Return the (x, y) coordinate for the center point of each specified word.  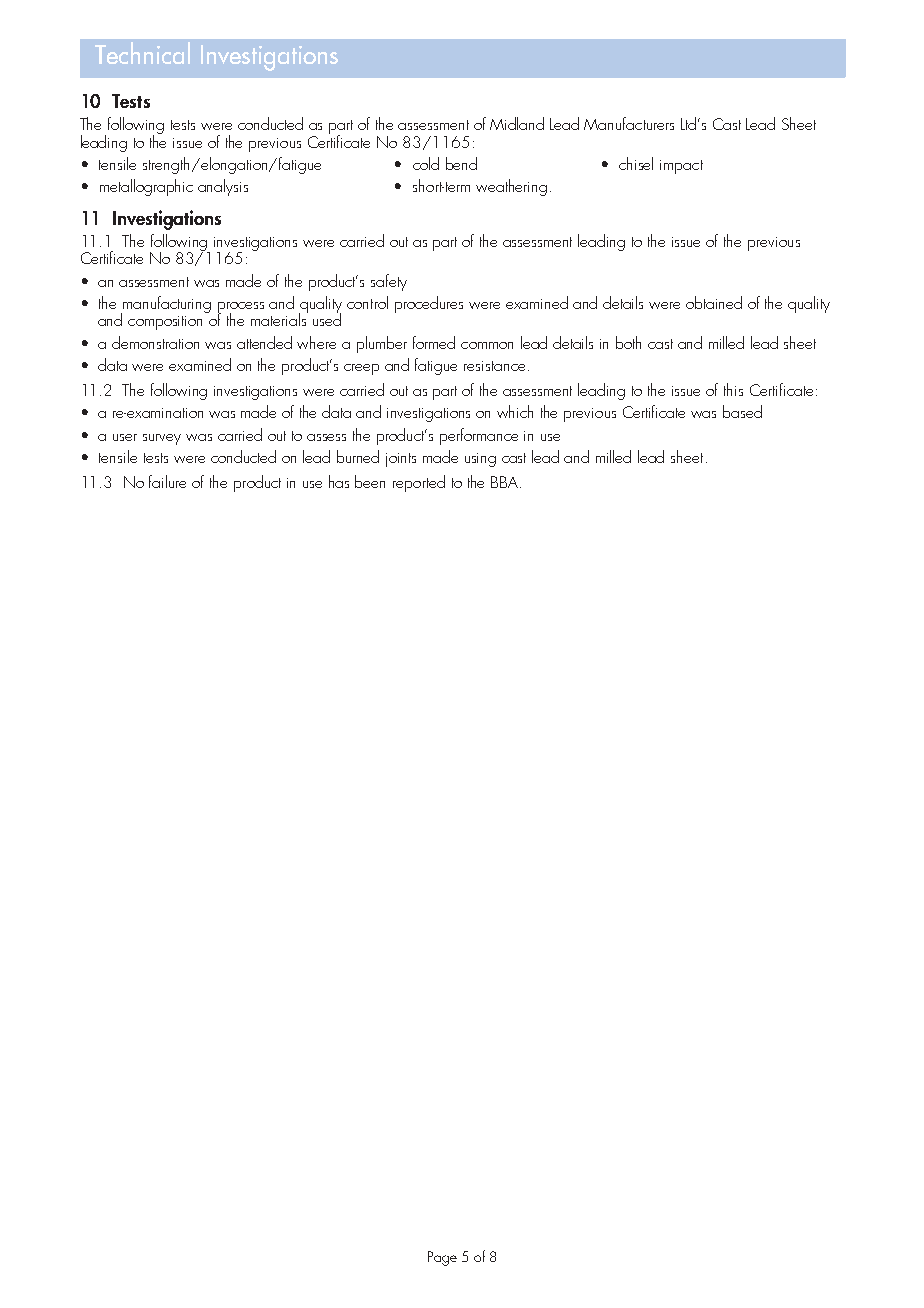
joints (401, 460)
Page (442, 1258)
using (480, 460)
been (370, 481)
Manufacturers (629, 123)
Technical (142, 53)
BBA (506, 482)
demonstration (155, 342)
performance (479, 436)
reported (419, 483)
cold (426, 163)
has (339, 481)
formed (434, 342)
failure (167, 481)
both (628, 342)
